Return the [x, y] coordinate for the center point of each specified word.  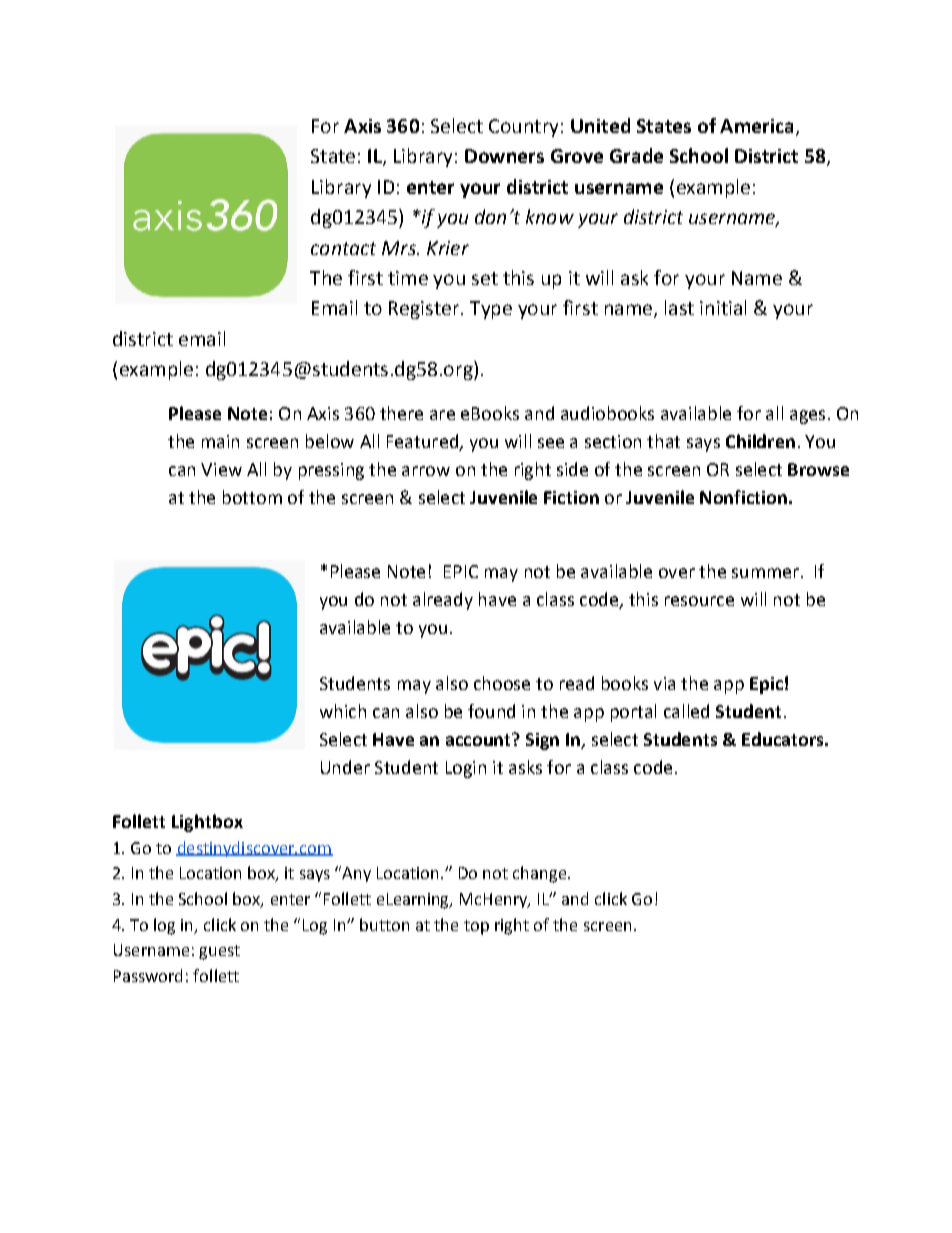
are [442, 415]
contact [343, 248]
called [686, 711]
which [343, 711]
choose [502, 683]
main [220, 441]
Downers [504, 156]
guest [219, 952]
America [756, 126]
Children [760, 441]
